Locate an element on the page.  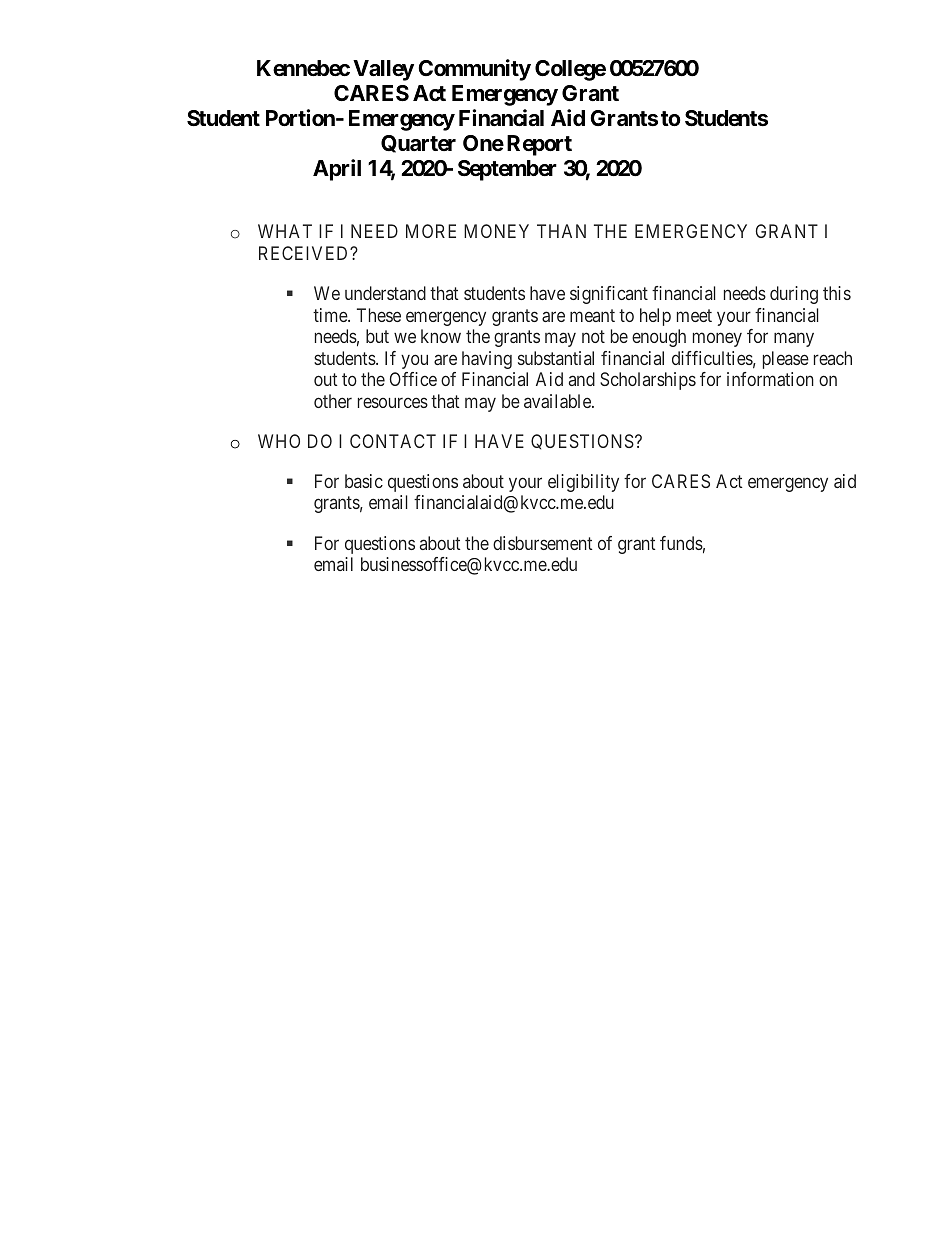
during is located at coordinates (794, 295).
